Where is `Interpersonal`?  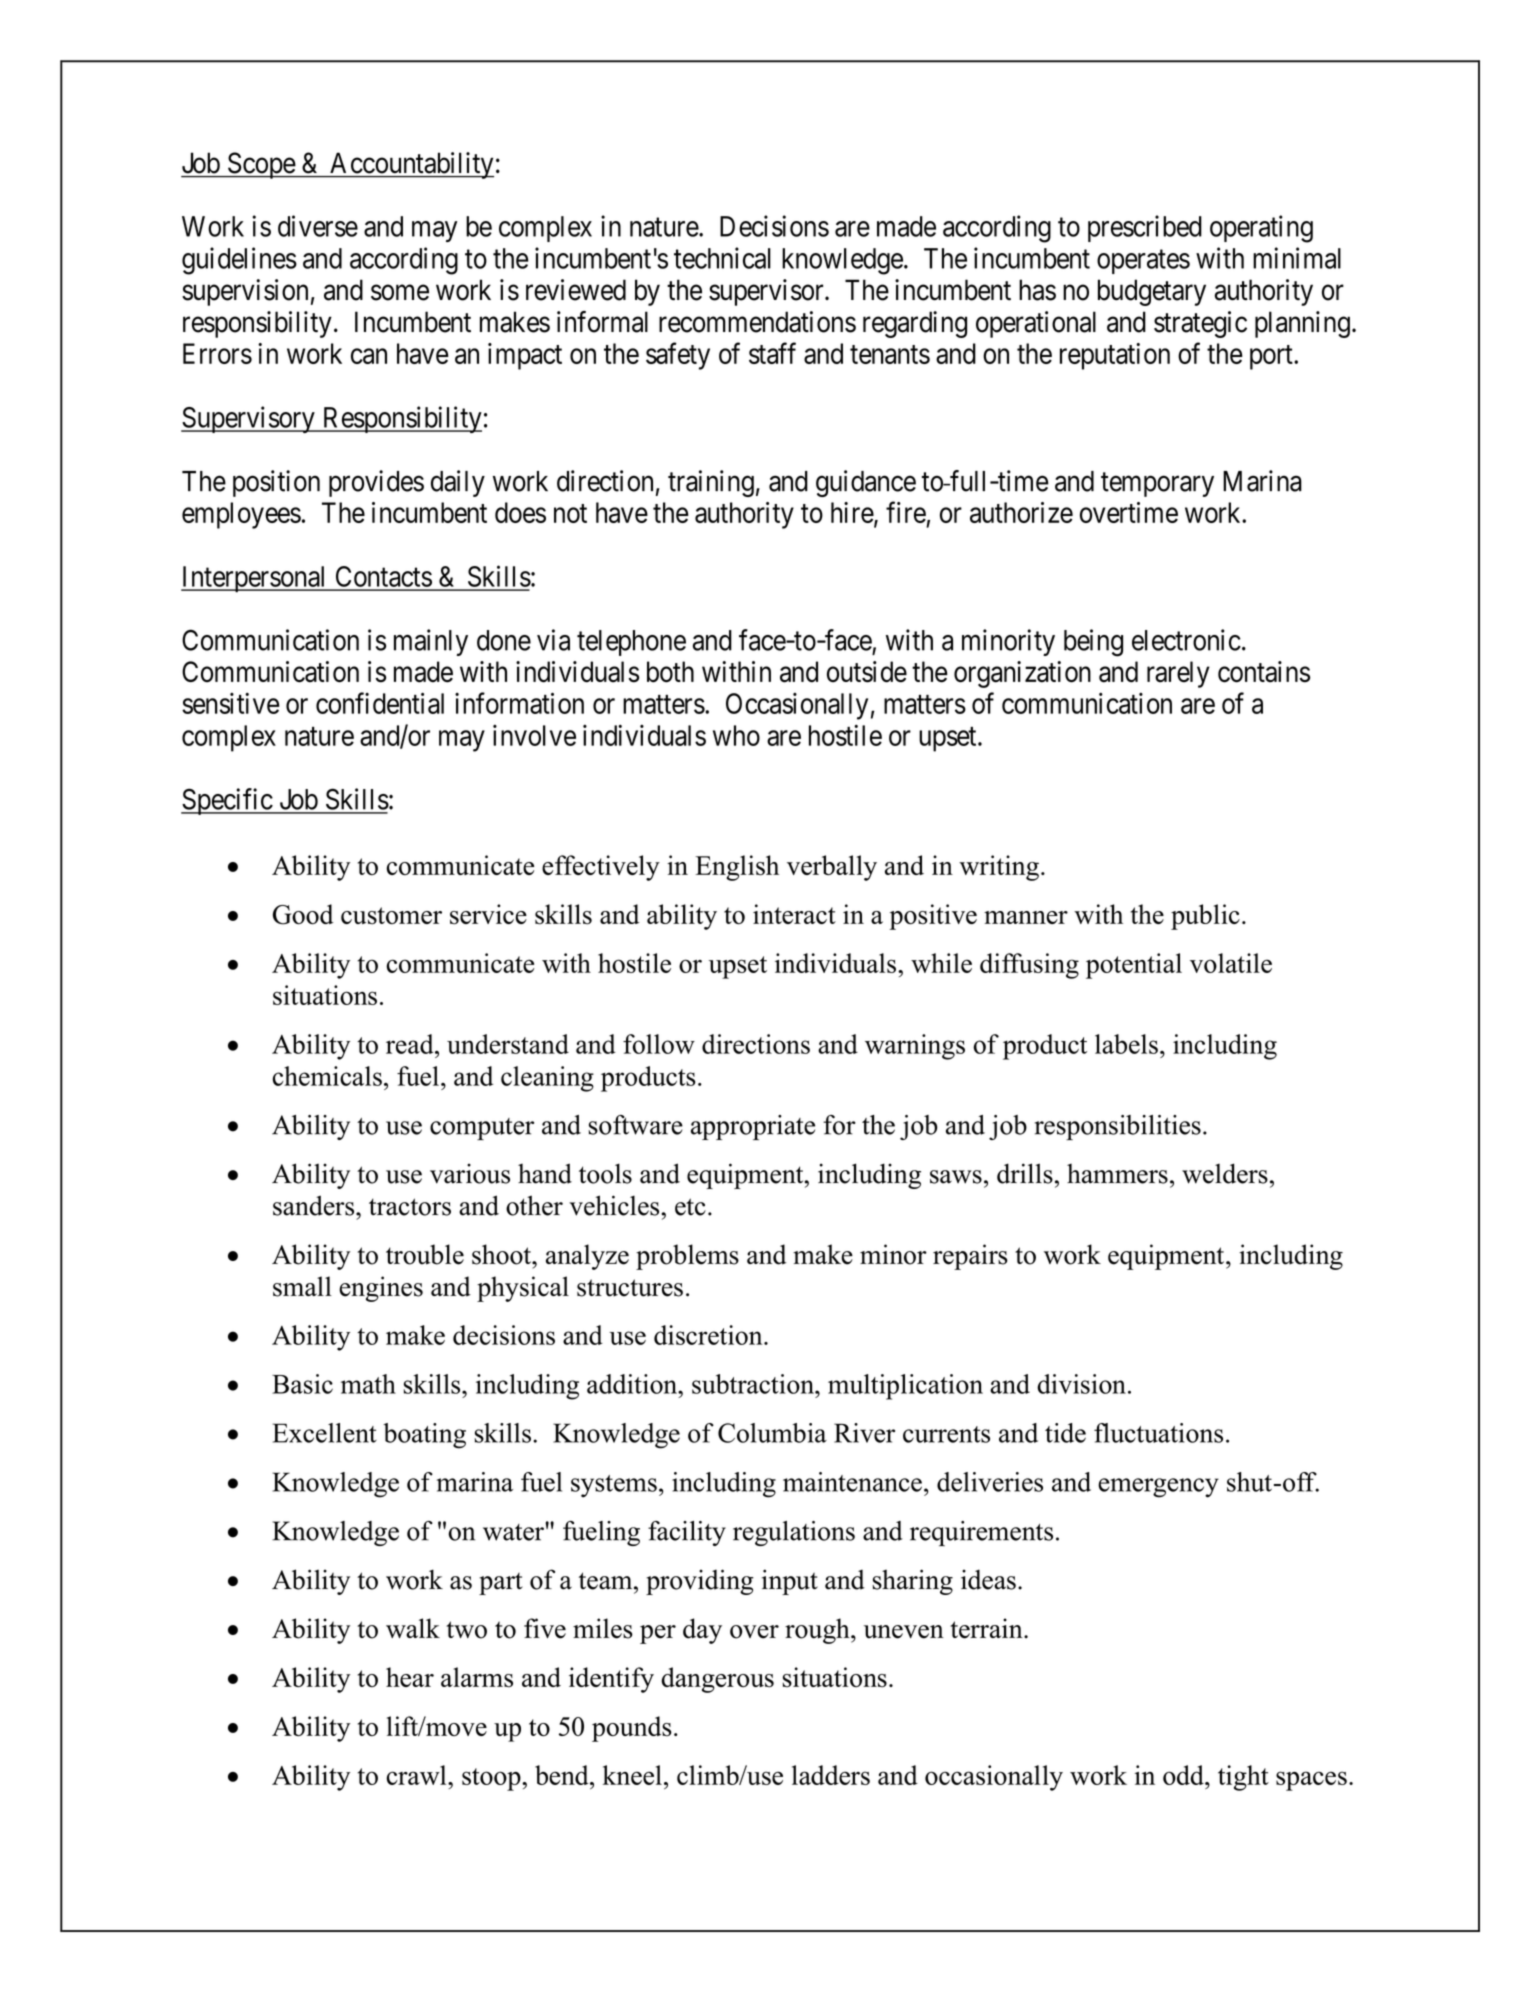
Interpersonal is located at coordinates (255, 579).
